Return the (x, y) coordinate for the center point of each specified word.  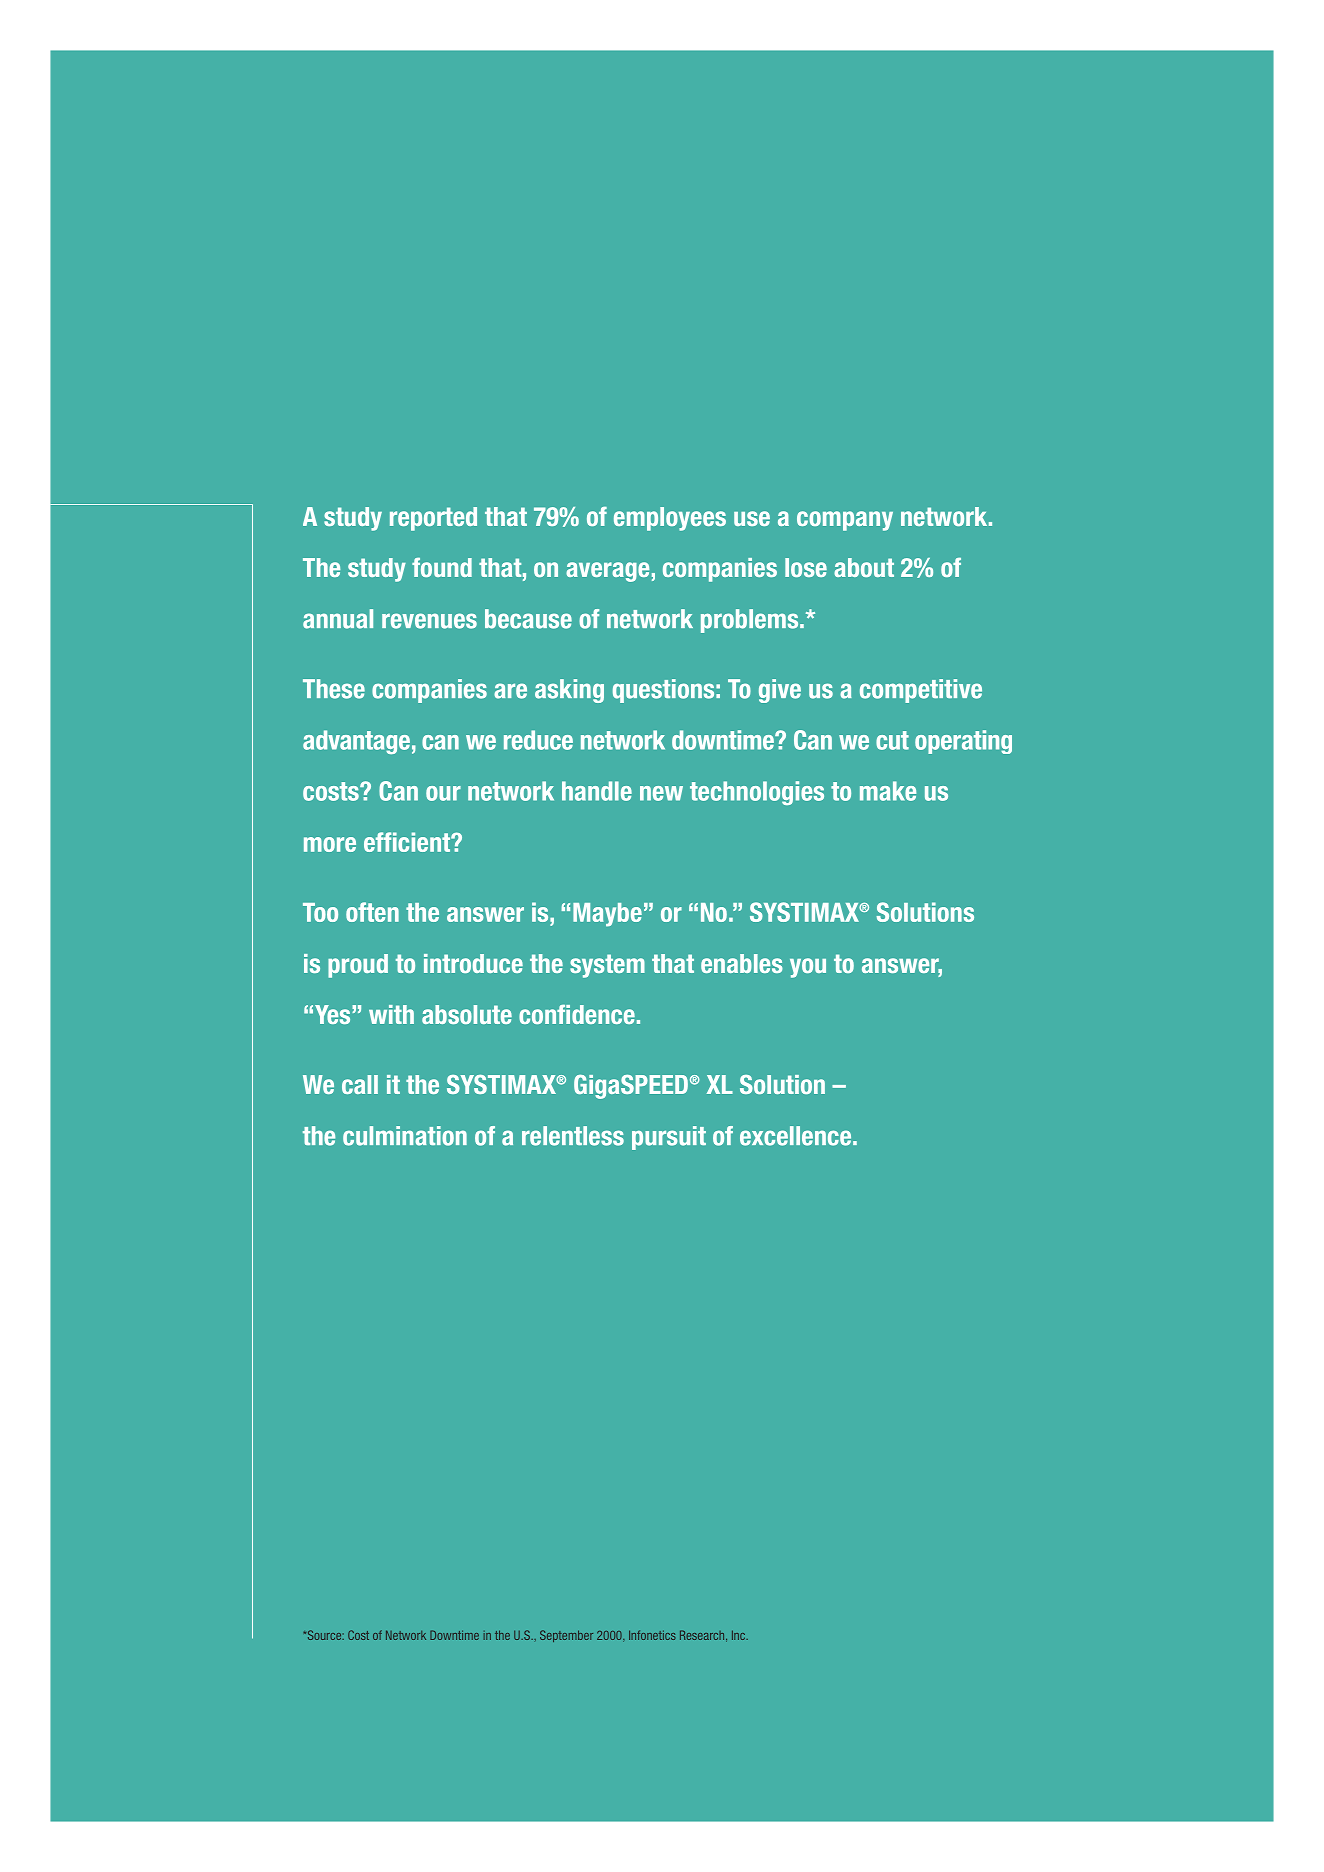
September (566, 1636)
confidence (577, 1014)
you (808, 968)
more (330, 844)
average (607, 572)
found (442, 567)
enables (742, 963)
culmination (405, 1136)
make (888, 791)
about (864, 567)
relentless (573, 1136)
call (360, 1084)
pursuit (669, 1138)
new (661, 793)
